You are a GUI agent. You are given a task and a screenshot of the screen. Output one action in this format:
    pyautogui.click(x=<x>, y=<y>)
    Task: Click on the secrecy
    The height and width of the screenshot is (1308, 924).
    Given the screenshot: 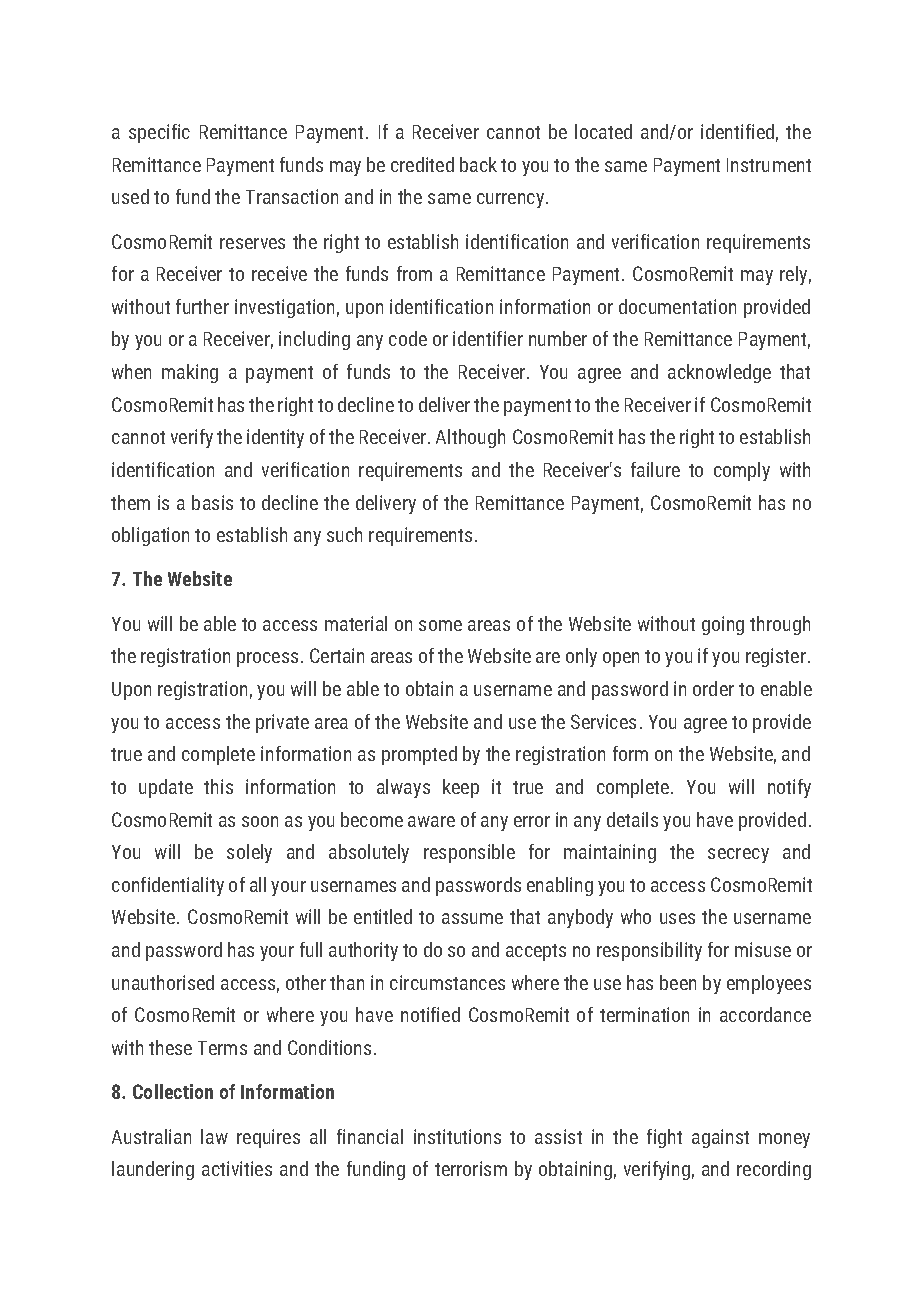 What is the action you would take?
    pyautogui.click(x=738, y=855)
